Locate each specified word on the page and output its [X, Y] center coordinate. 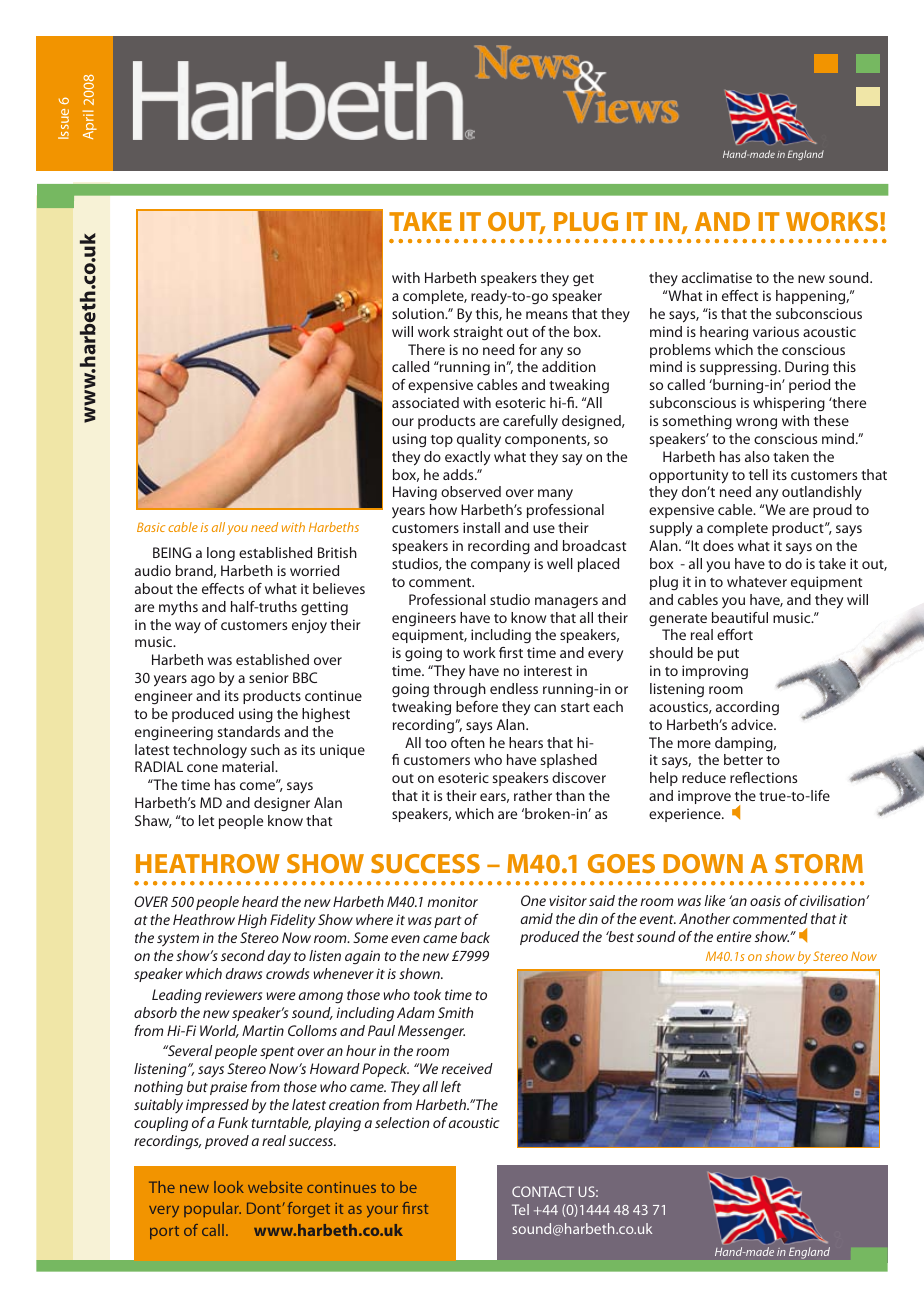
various [776, 331]
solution [419, 313]
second [243, 955]
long [221, 554]
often [468, 742]
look [229, 1187]
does [718, 545]
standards [248, 731]
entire [734, 936]
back [475, 937]
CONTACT [543, 1191]
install [481, 527]
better [743, 759]
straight [478, 333]
